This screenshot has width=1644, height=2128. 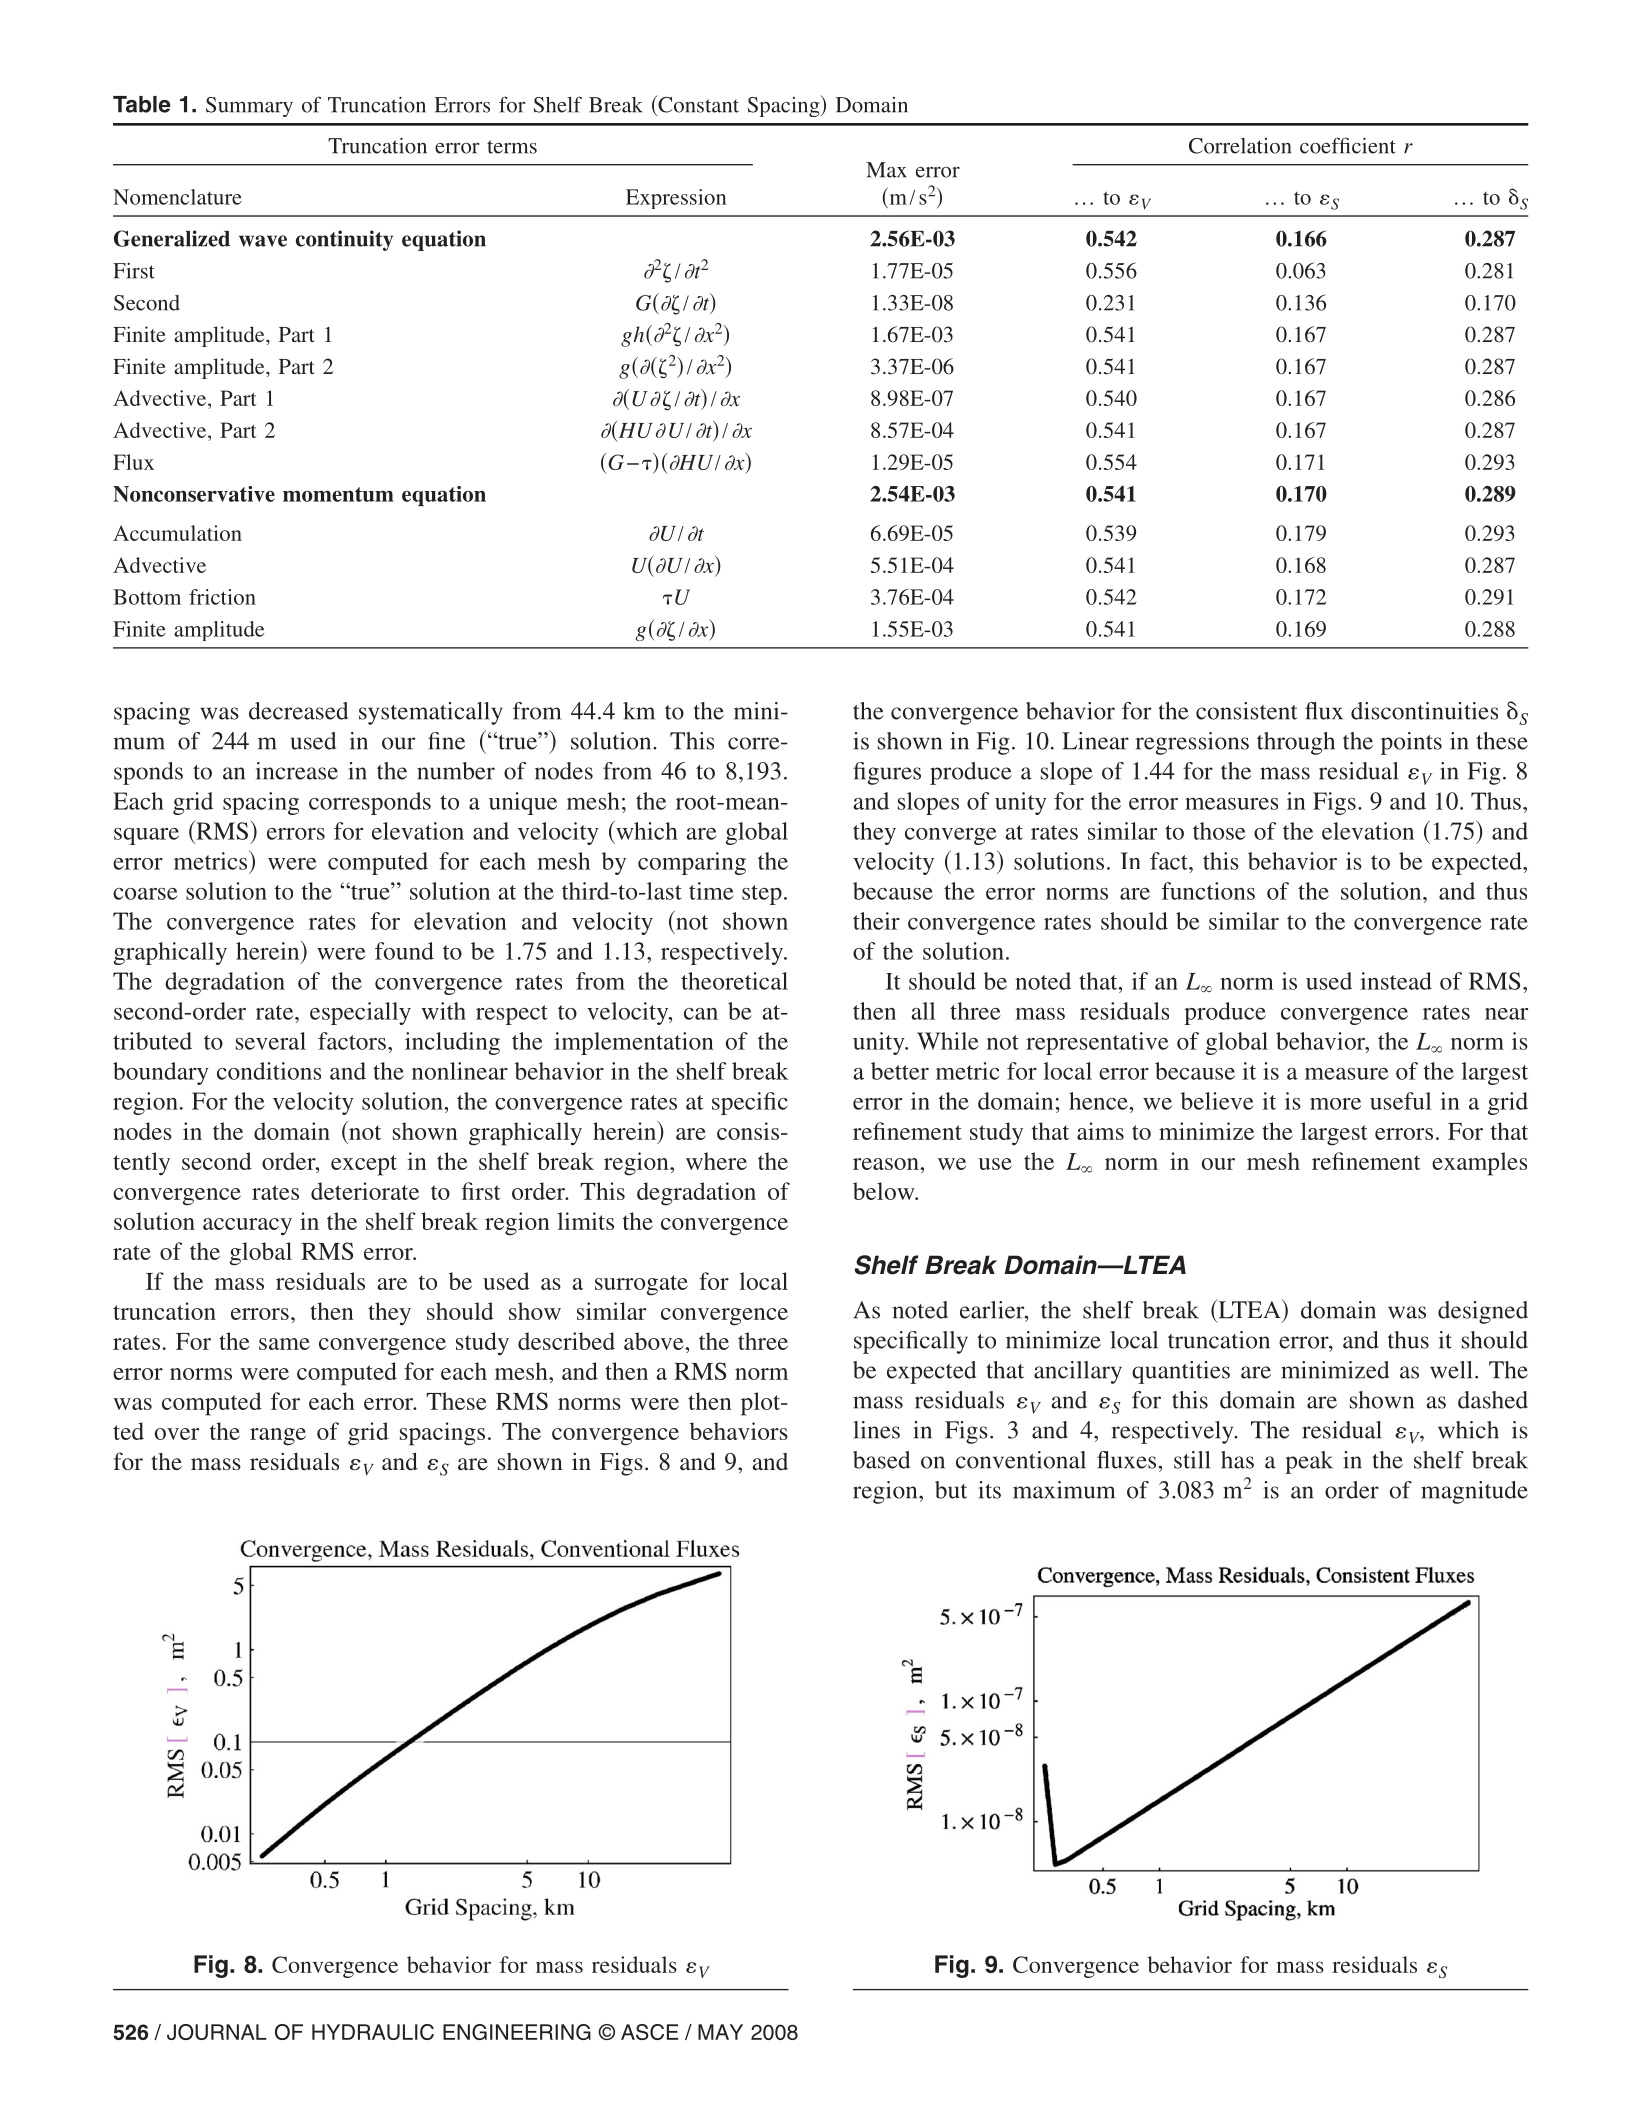 What do you see at coordinates (297, 771) in the screenshot?
I see `increase` at bounding box center [297, 771].
